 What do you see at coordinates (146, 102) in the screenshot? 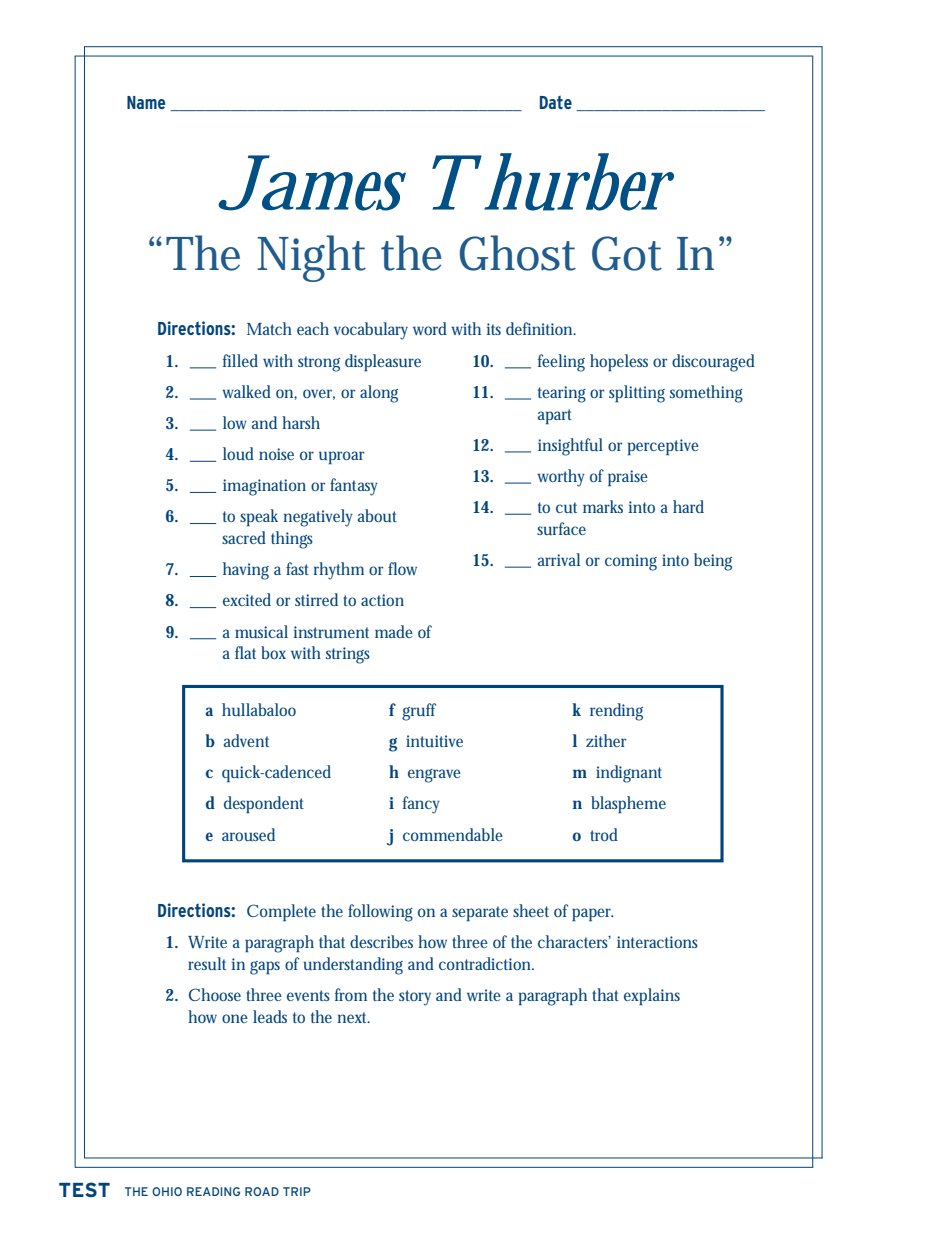
I see `Name` at bounding box center [146, 102].
